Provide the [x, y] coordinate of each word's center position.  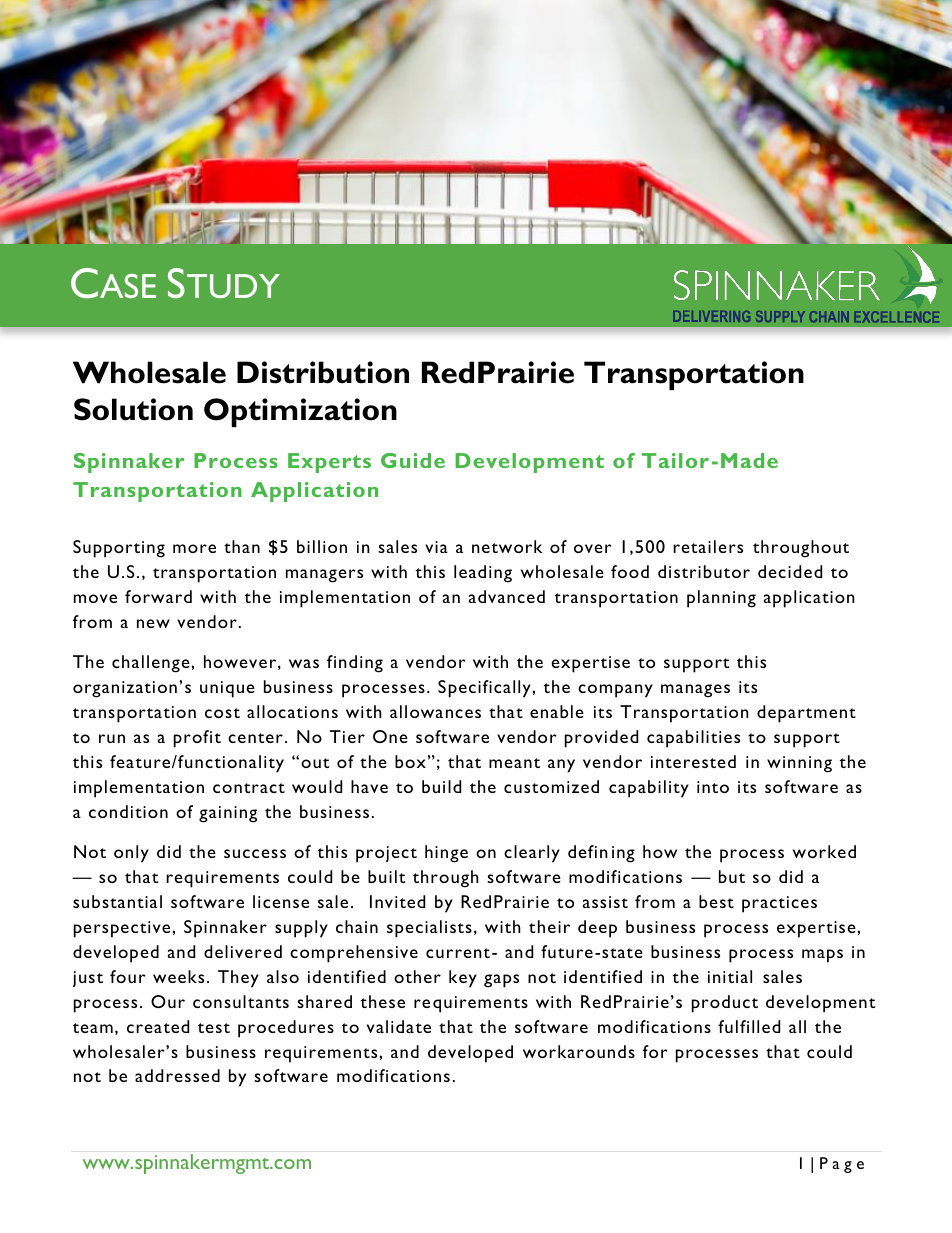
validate [399, 1026]
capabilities [693, 739]
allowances [435, 711]
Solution [133, 409]
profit [197, 739]
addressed [177, 1075]
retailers [708, 546]
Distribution [323, 372]
